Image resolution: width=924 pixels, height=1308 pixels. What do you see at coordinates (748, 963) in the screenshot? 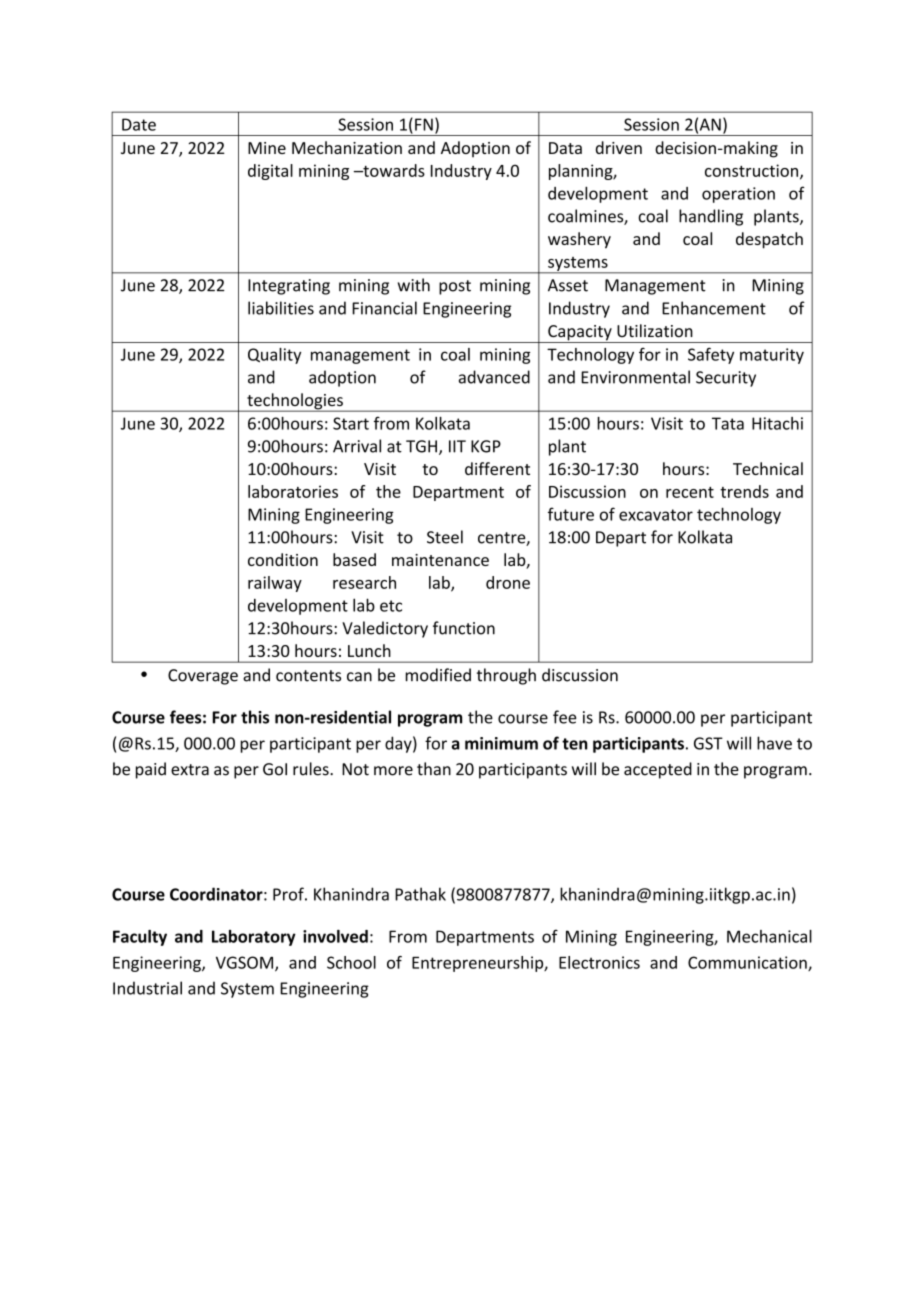
I see `Communication` at bounding box center [748, 963].
